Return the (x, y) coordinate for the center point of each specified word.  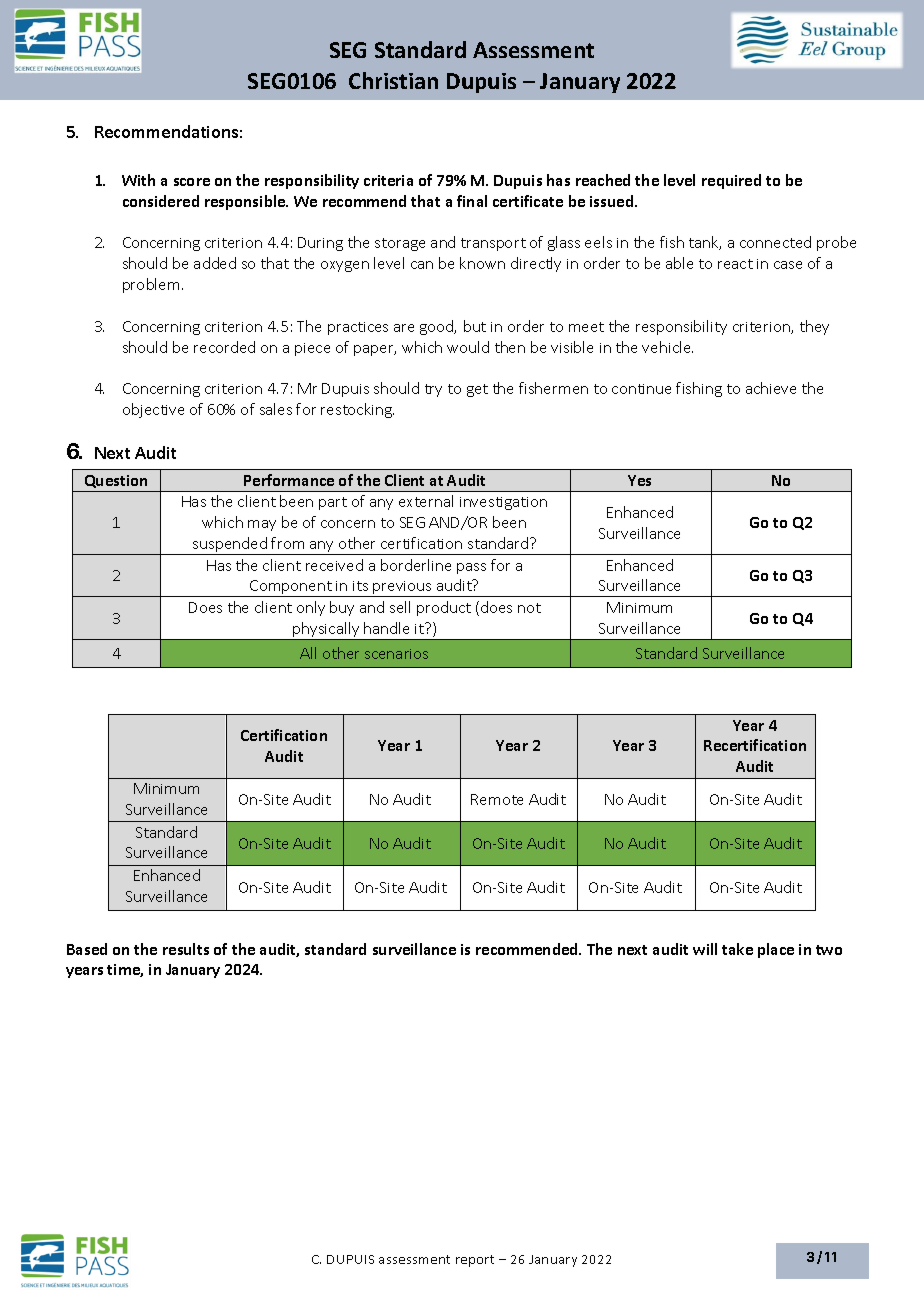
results (186, 949)
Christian (393, 80)
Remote (497, 799)
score (192, 182)
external (426, 501)
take (737, 949)
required (731, 181)
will (705, 949)
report (475, 1261)
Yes (639, 480)
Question (116, 481)
